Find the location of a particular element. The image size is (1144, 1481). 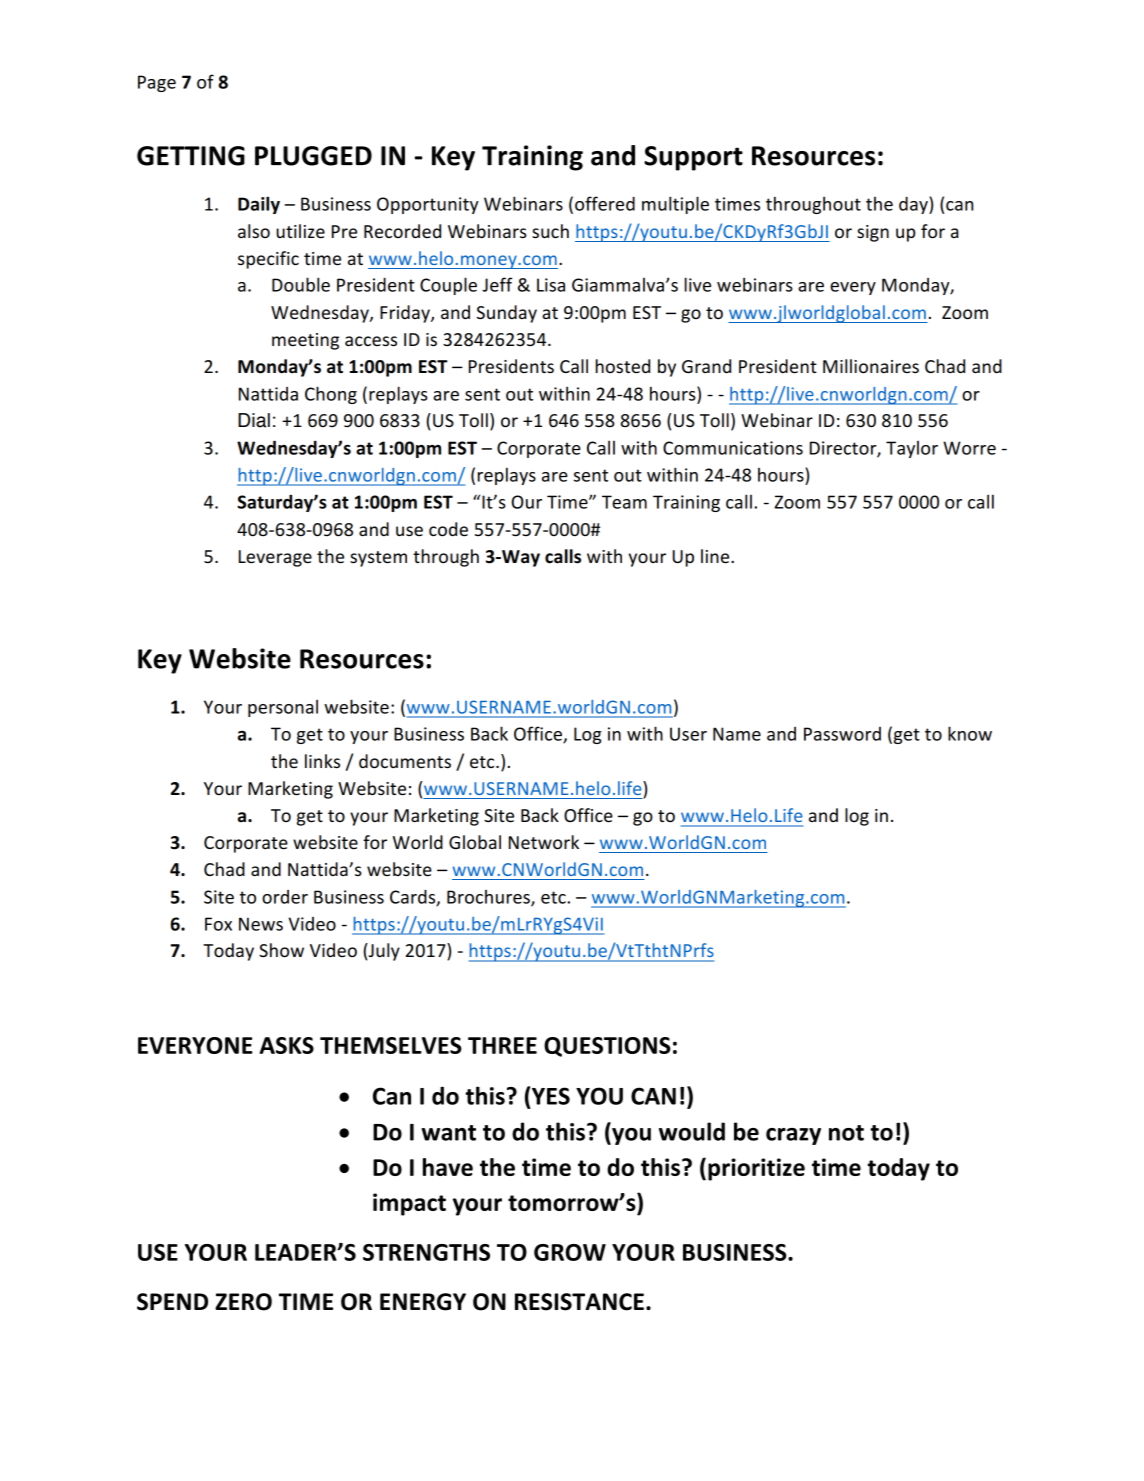

documents is located at coordinates (405, 761).
